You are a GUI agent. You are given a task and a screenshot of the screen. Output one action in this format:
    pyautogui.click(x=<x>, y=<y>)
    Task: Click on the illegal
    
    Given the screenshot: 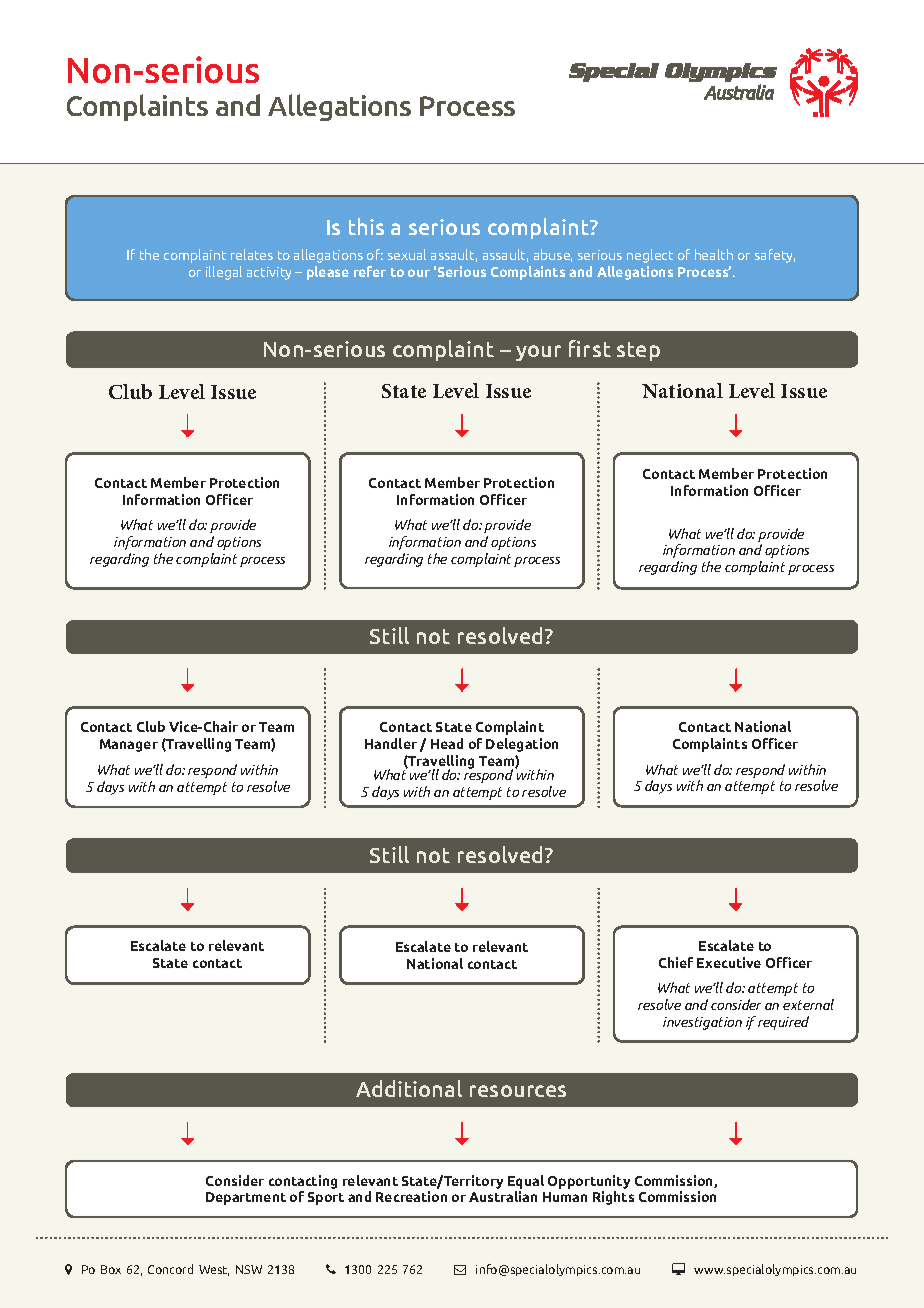 What is the action you would take?
    pyautogui.click(x=224, y=273)
